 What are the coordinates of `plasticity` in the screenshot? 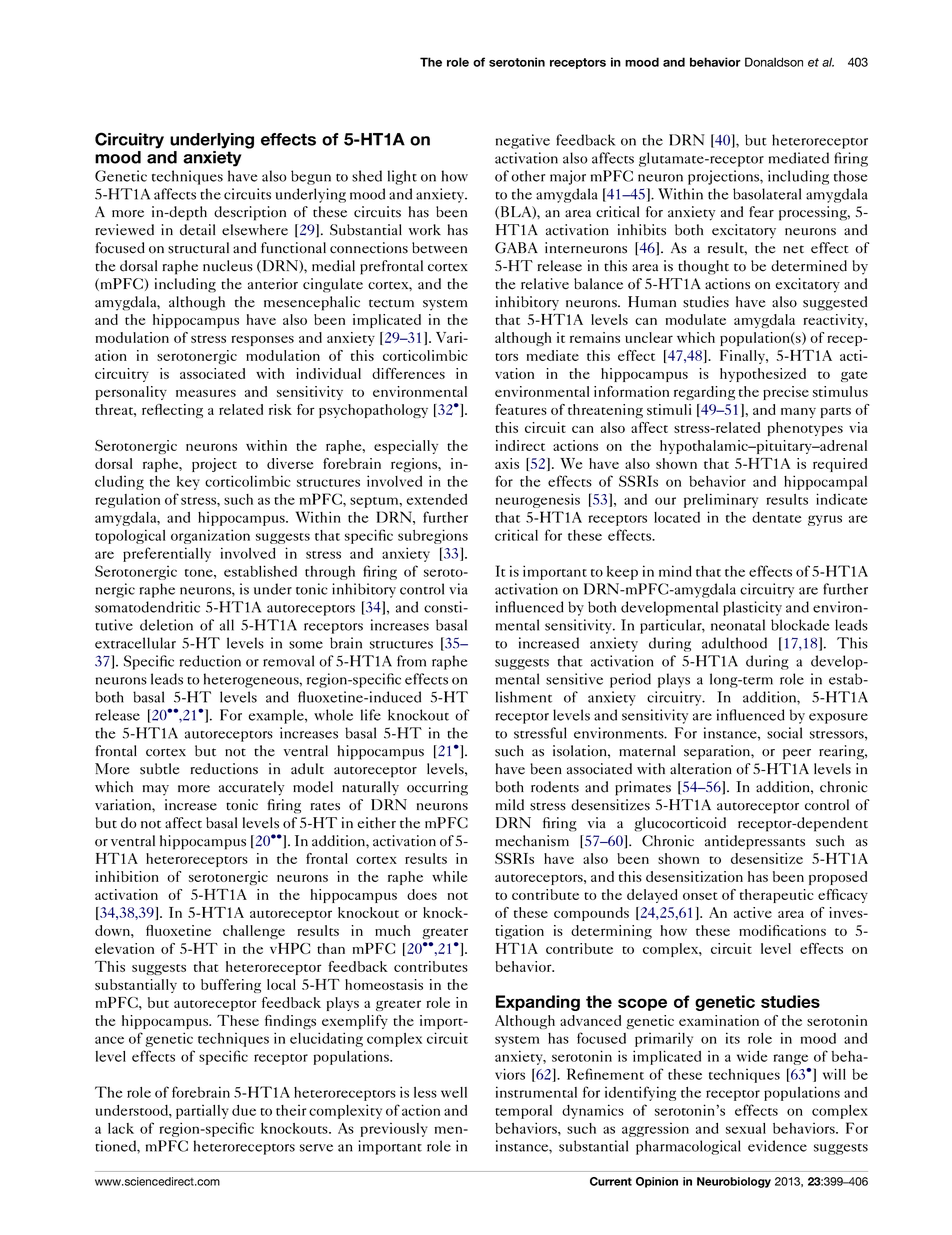 It's located at (752, 608).
